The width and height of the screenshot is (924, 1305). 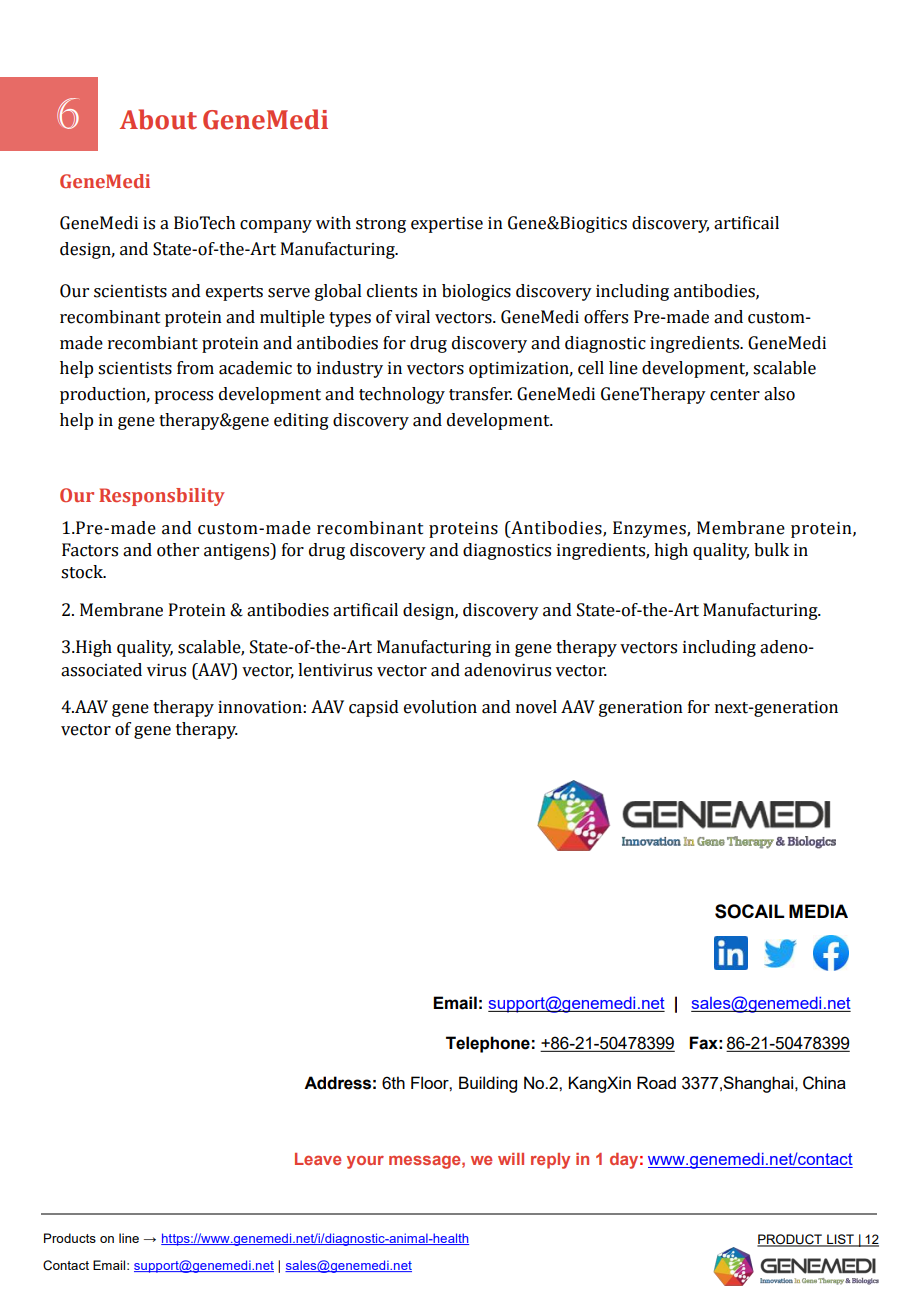 I want to click on will, so click(x=511, y=1159).
